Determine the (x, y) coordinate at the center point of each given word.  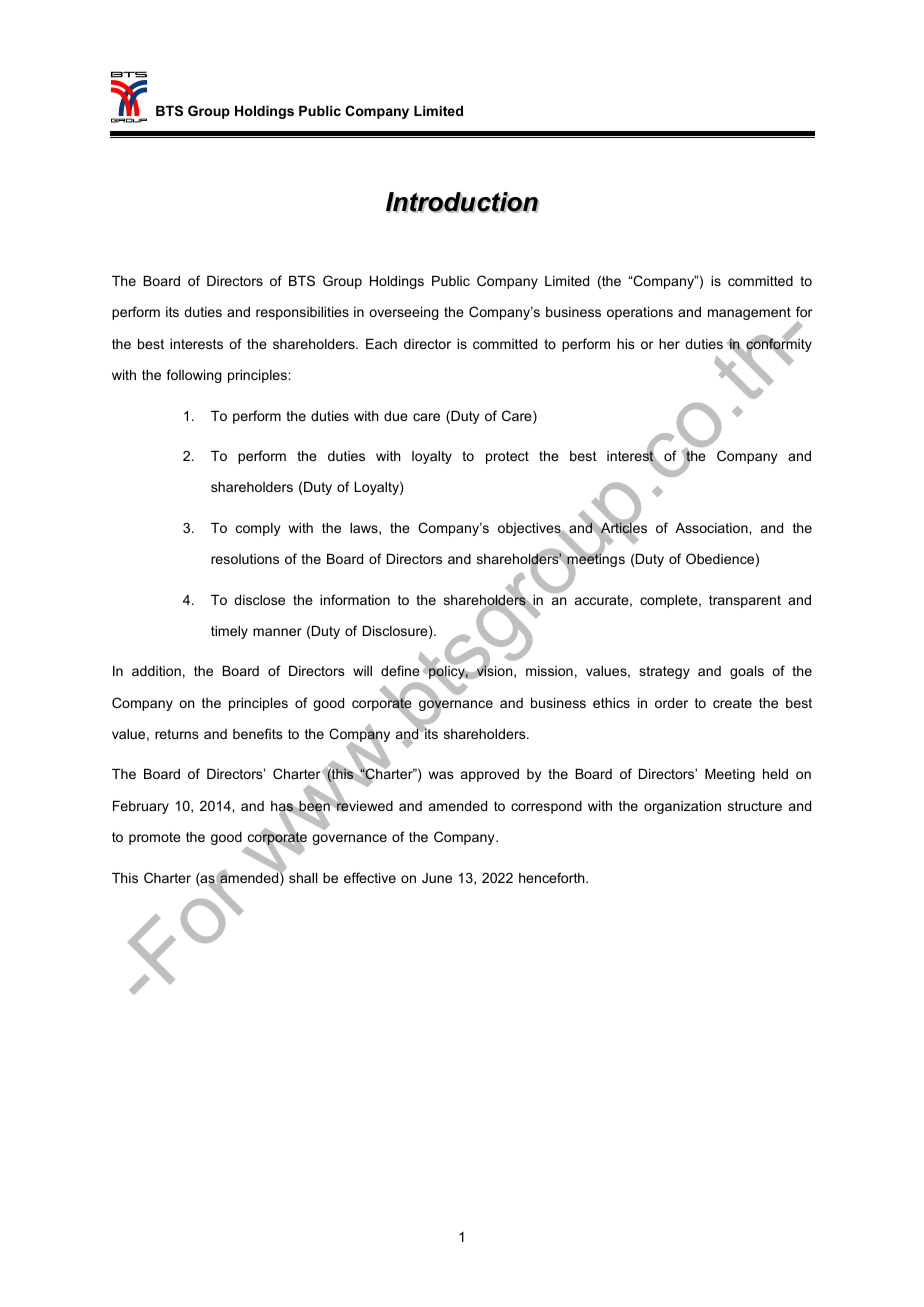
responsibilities (302, 313)
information (355, 599)
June (437, 878)
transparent (745, 601)
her (669, 344)
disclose (259, 600)
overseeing (404, 313)
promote (155, 838)
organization (682, 807)
